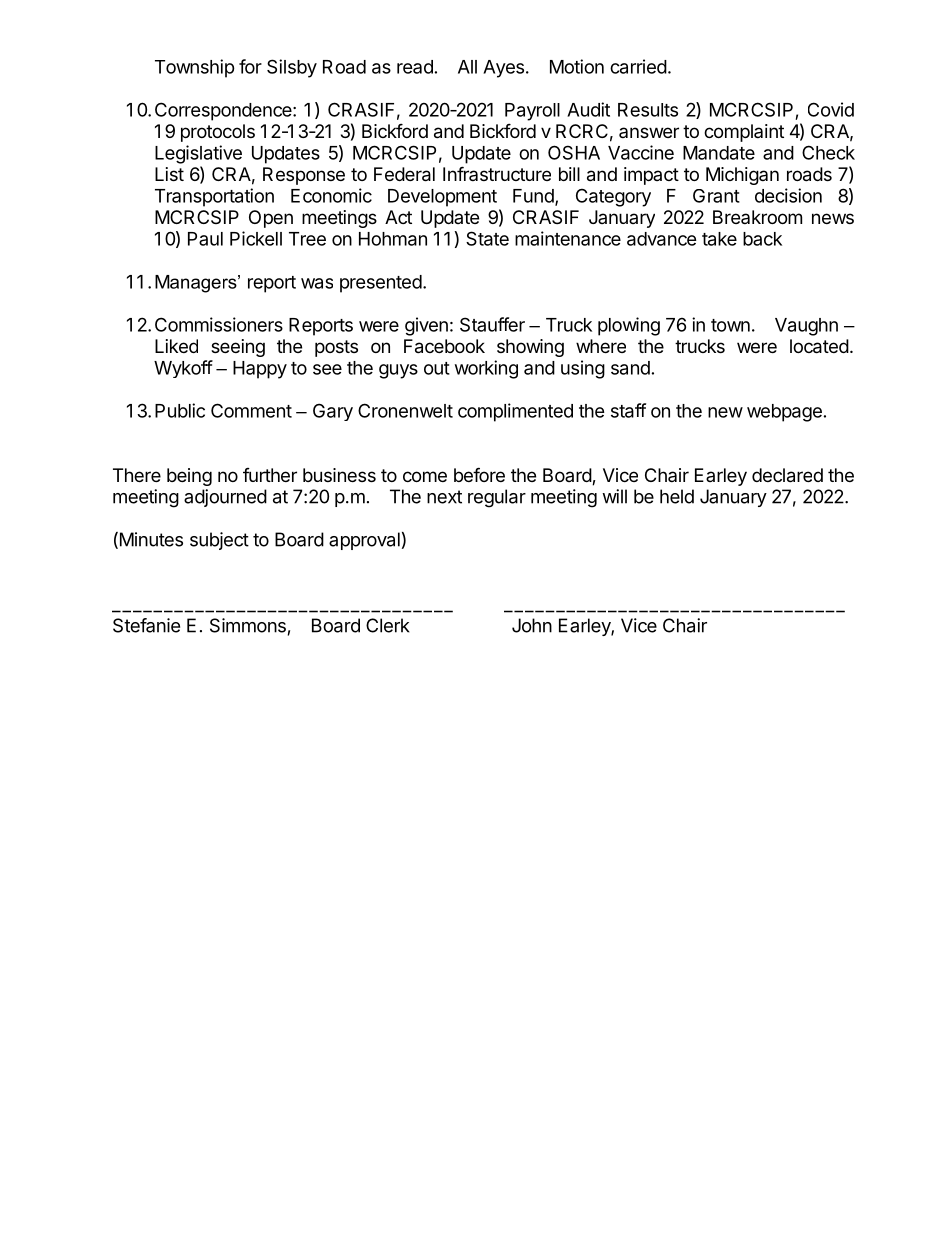  I want to click on seeing, so click(238, 348).
